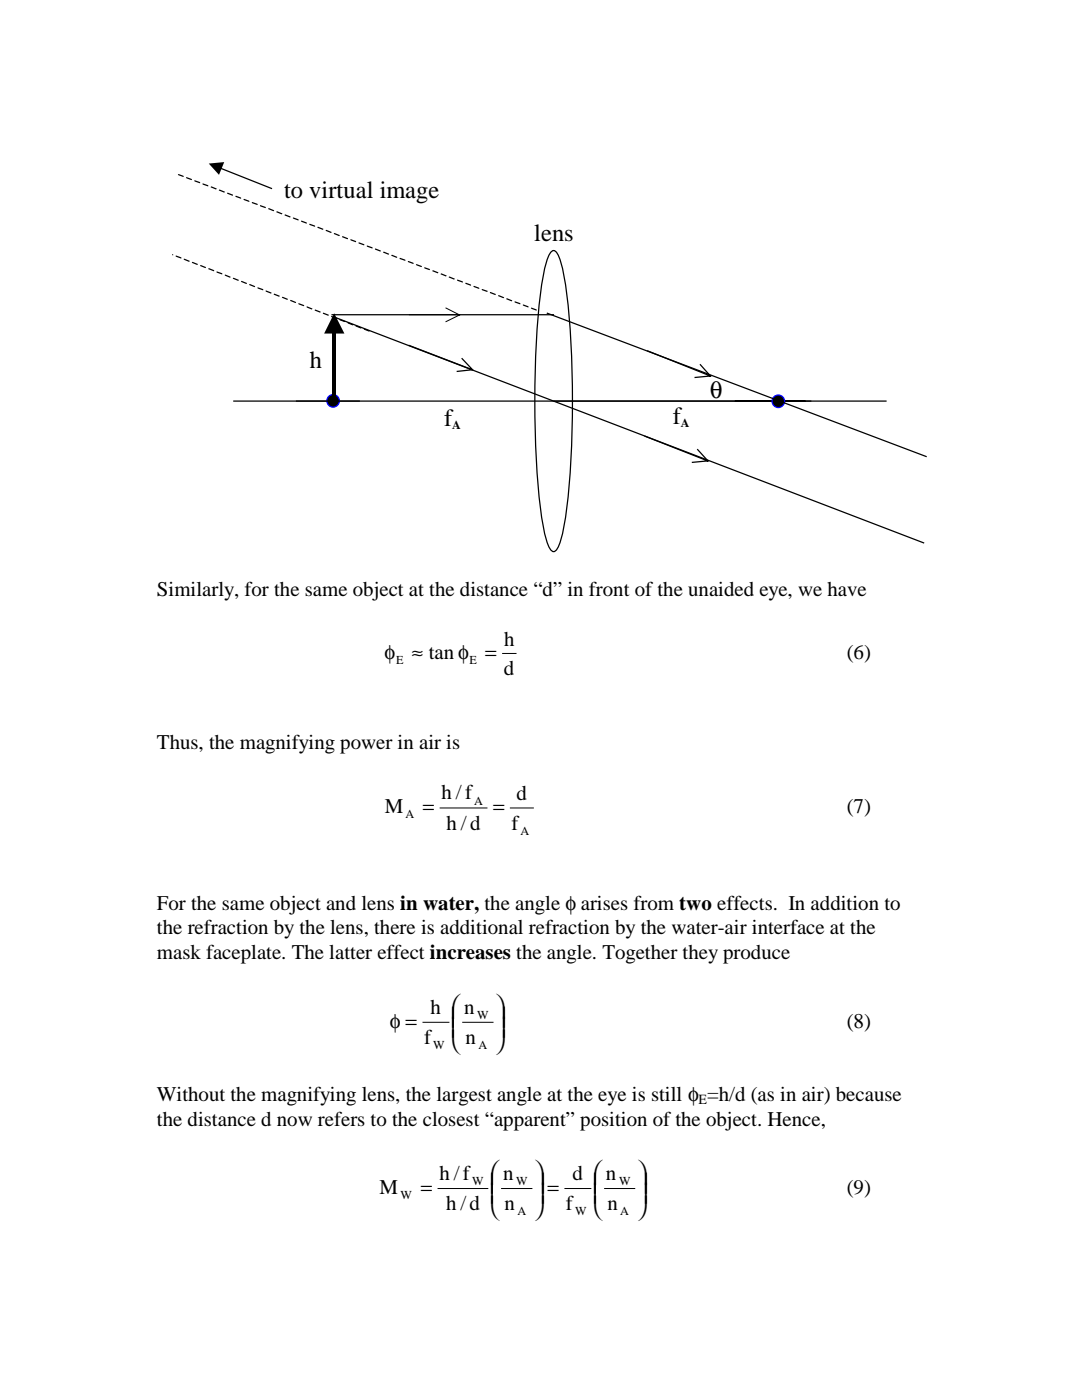 The image size is (1066, 1380). Describe the element at coordinates (604, 903) in the document. I see `arises` at that location.
